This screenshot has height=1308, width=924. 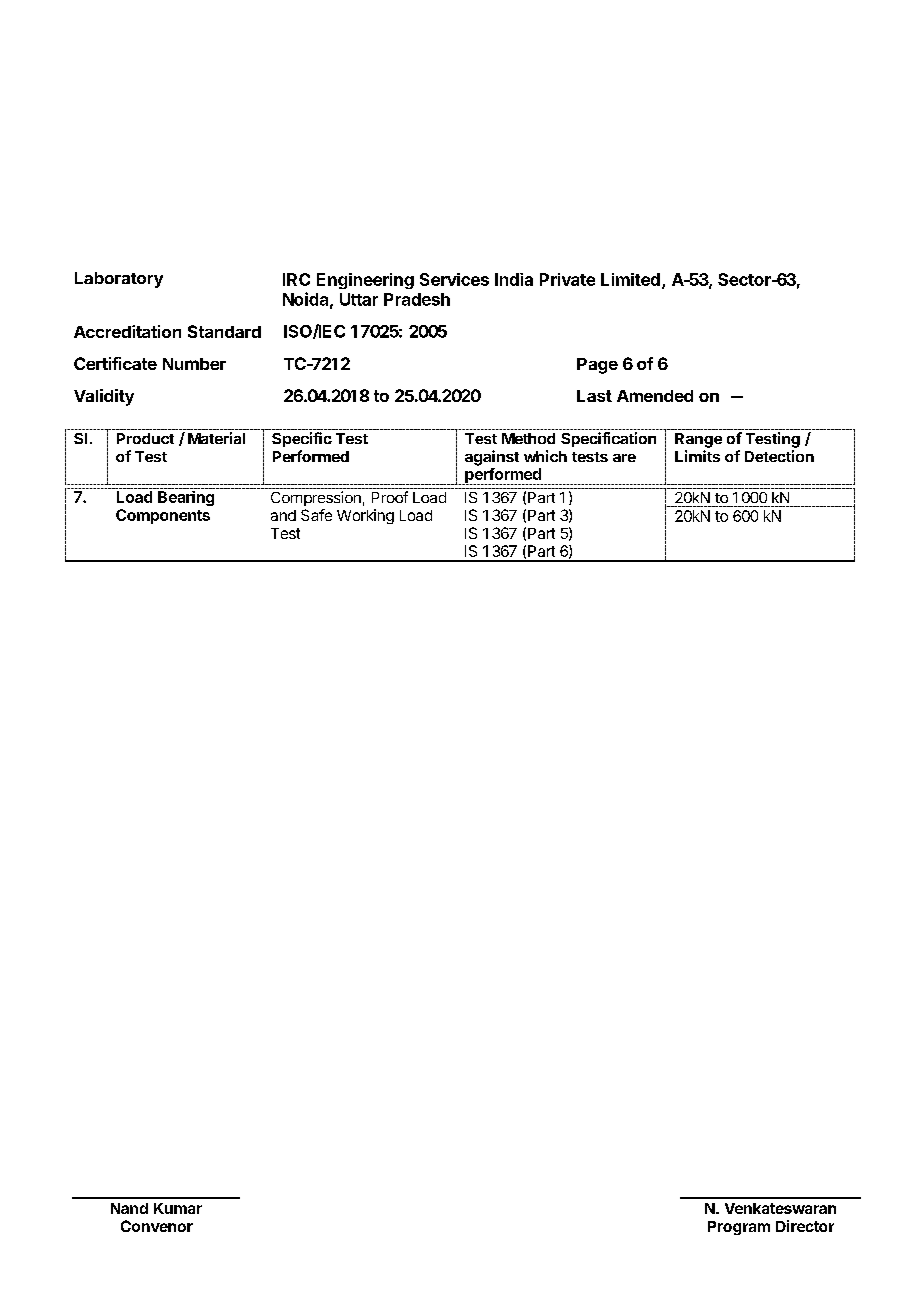 I want to click on Components, so click(x=163, y=516).
